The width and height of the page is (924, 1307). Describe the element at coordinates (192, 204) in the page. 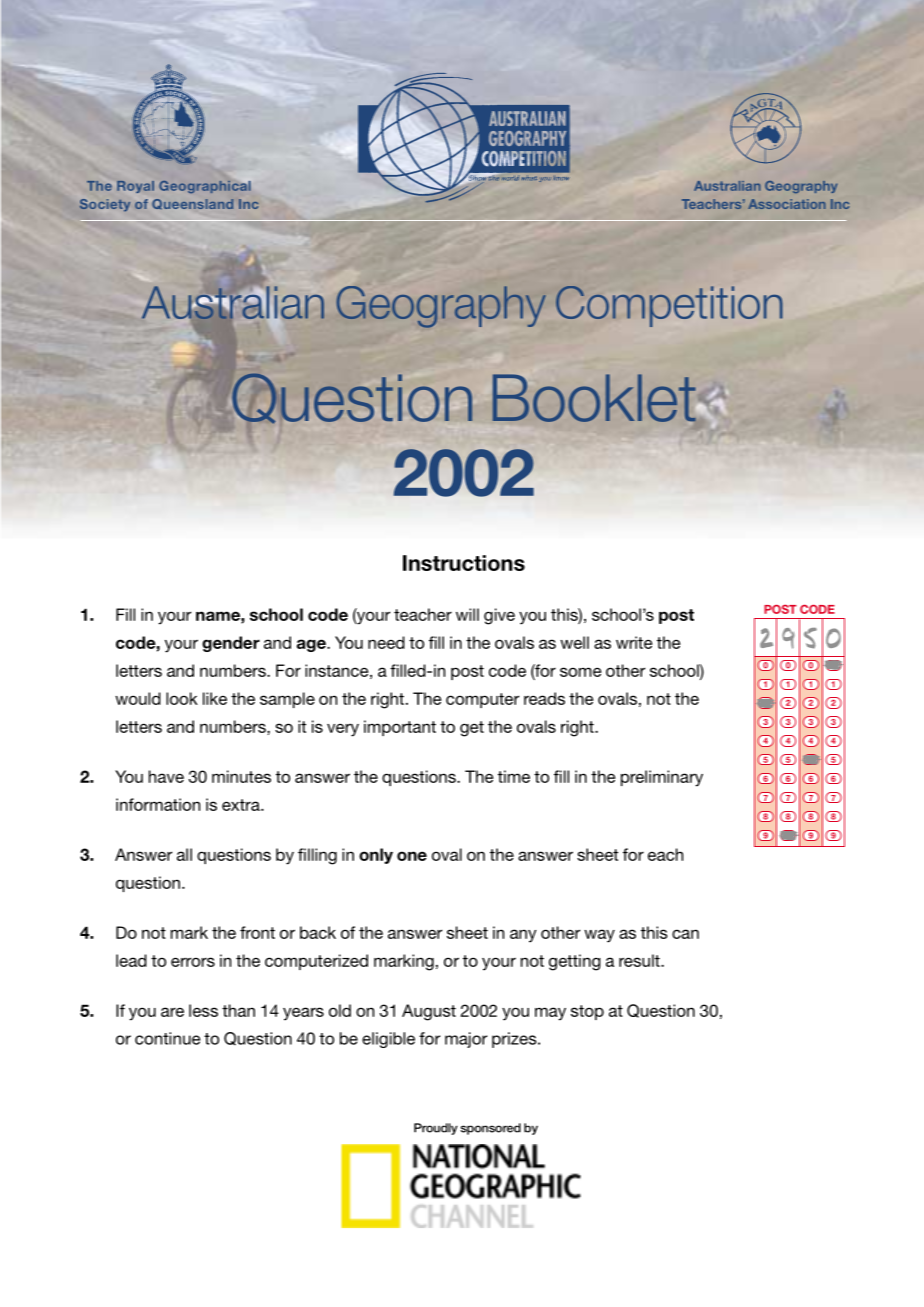

I see `Queensland` at that location.
